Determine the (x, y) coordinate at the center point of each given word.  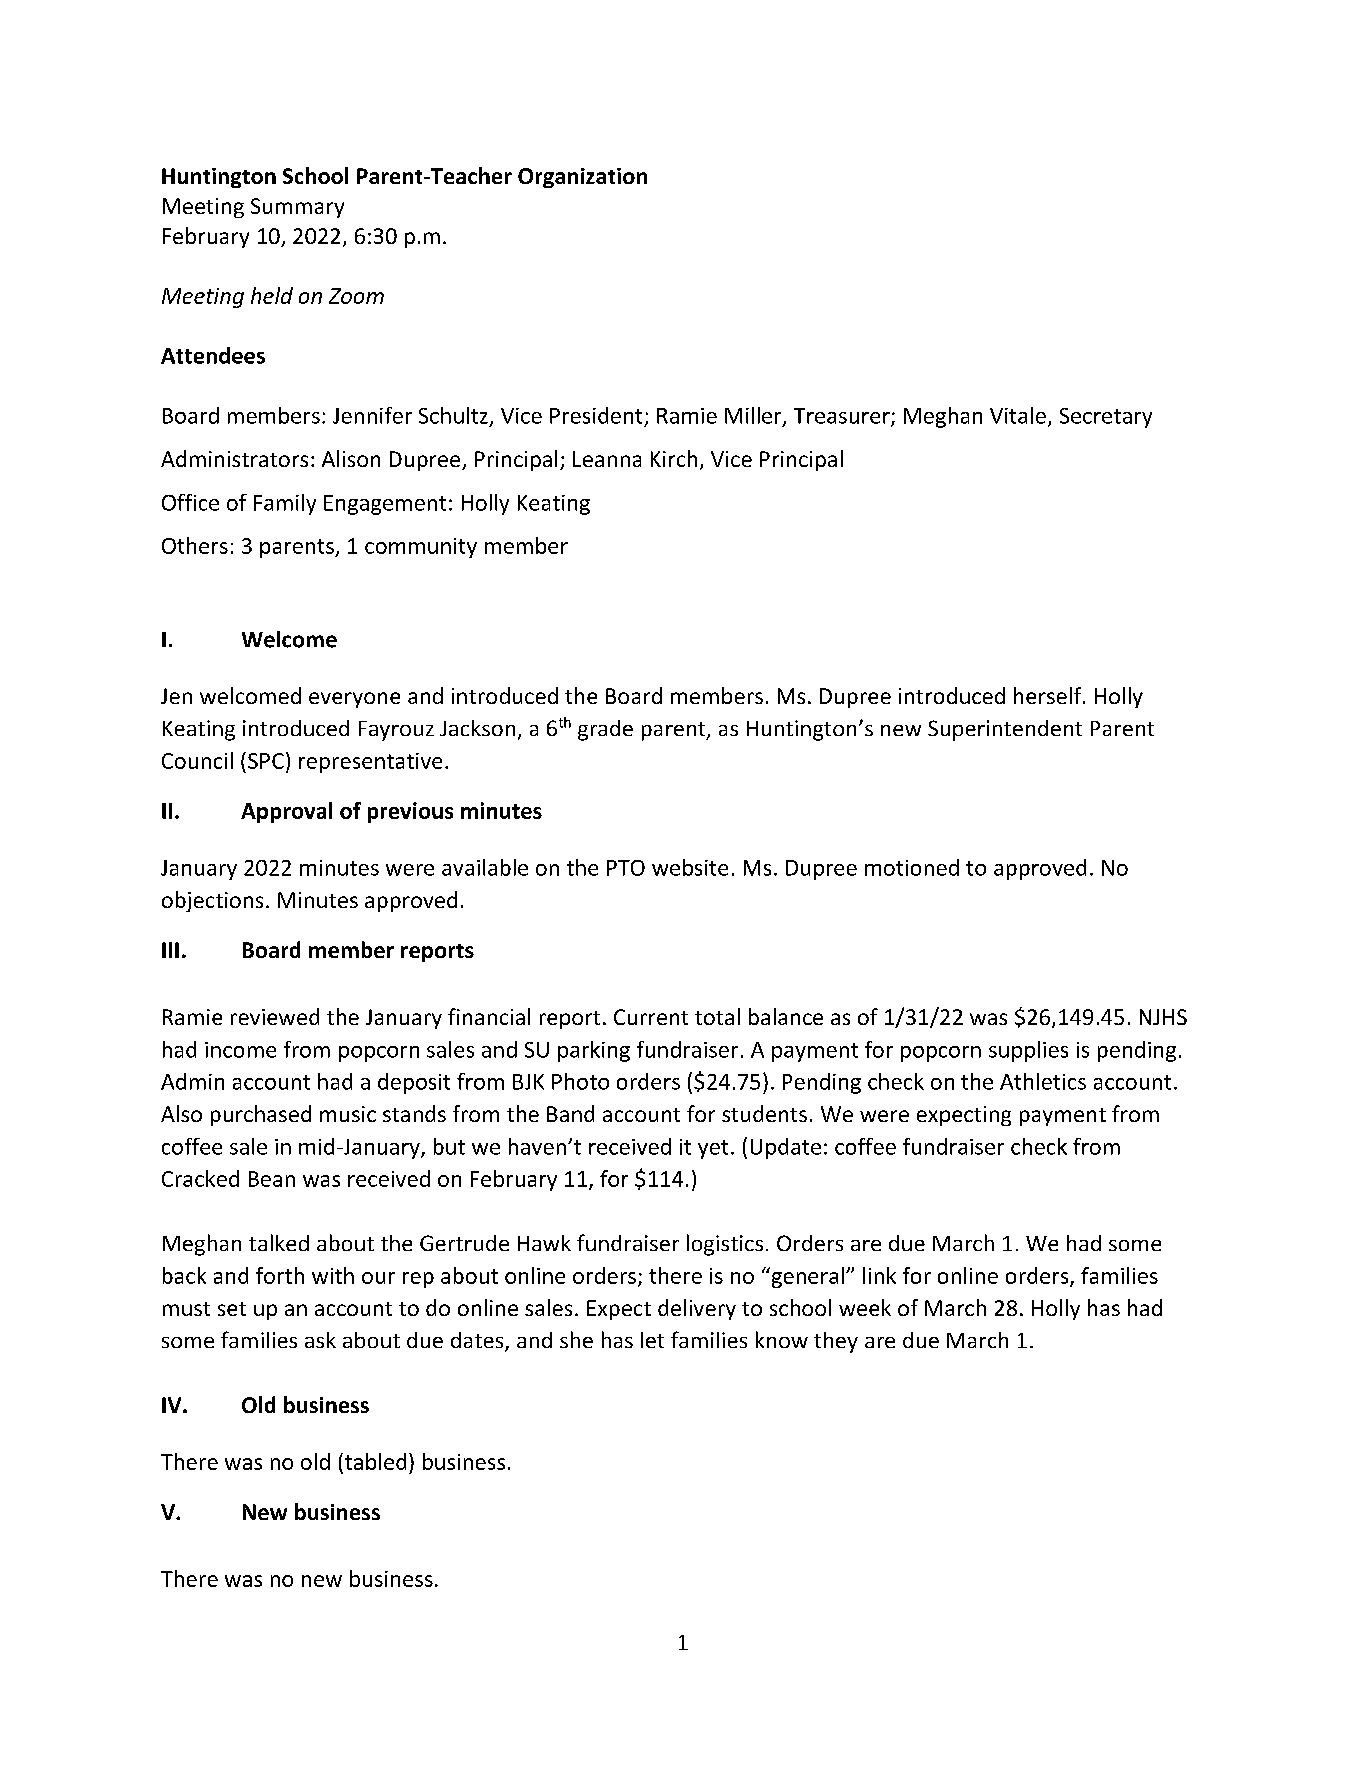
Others (195, 545)
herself (1049, 695)
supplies (1028, 1051)
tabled (374, 1461)
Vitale (1018, 415)
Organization (582, 178)
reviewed (275, 1016)
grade (605, 730)
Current (651, 1017)
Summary (297, 208)
